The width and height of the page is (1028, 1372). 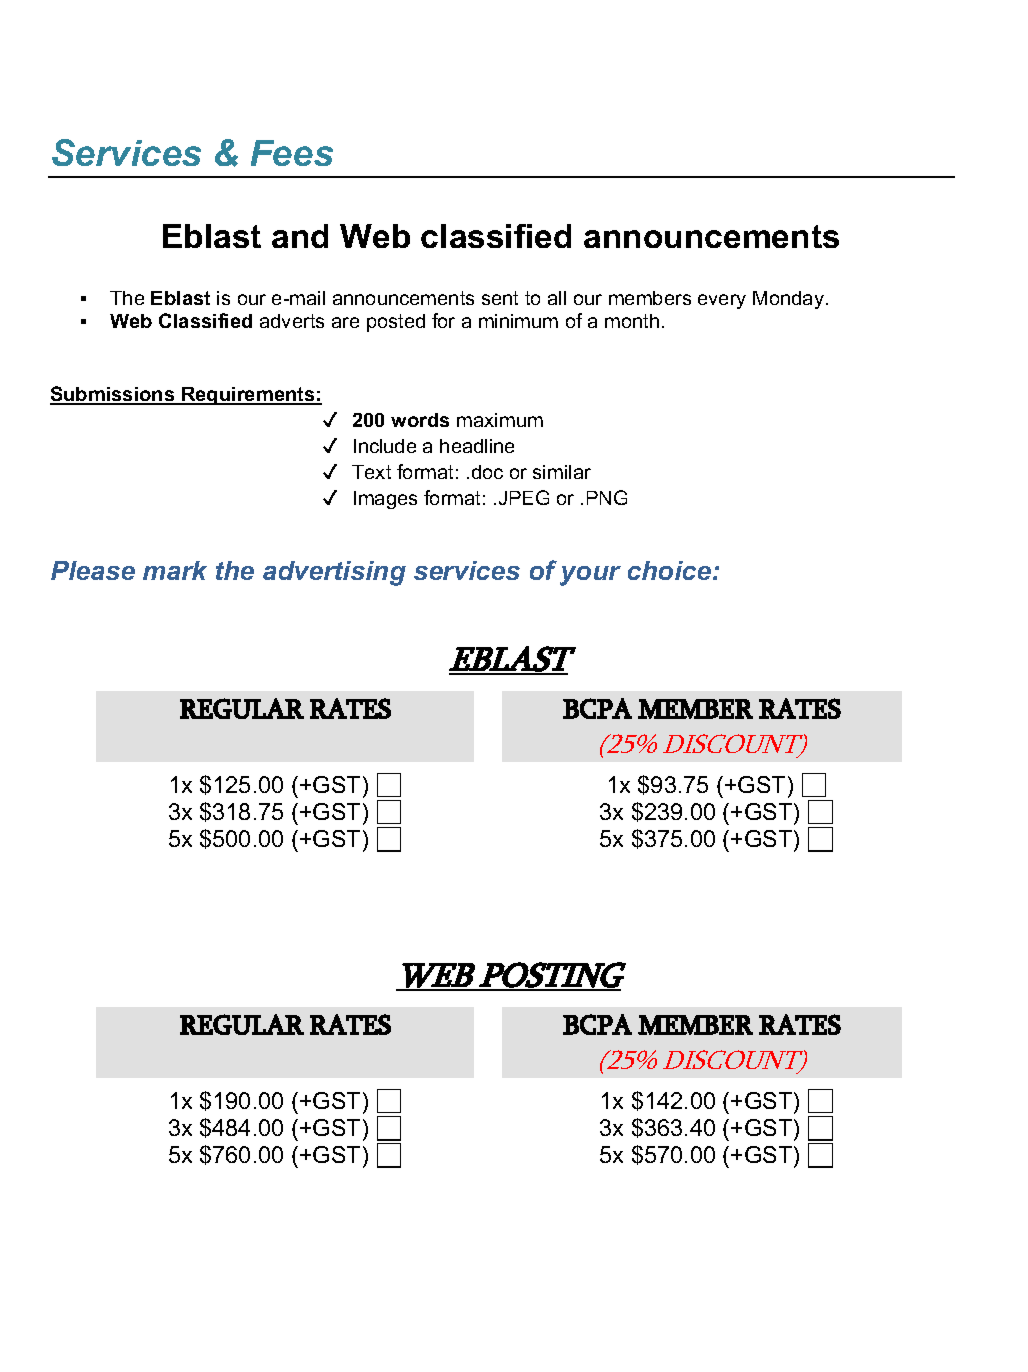 What do you see at coordinates (300, 236) in the page?
I see `and` at bounding box center [300, 236].
